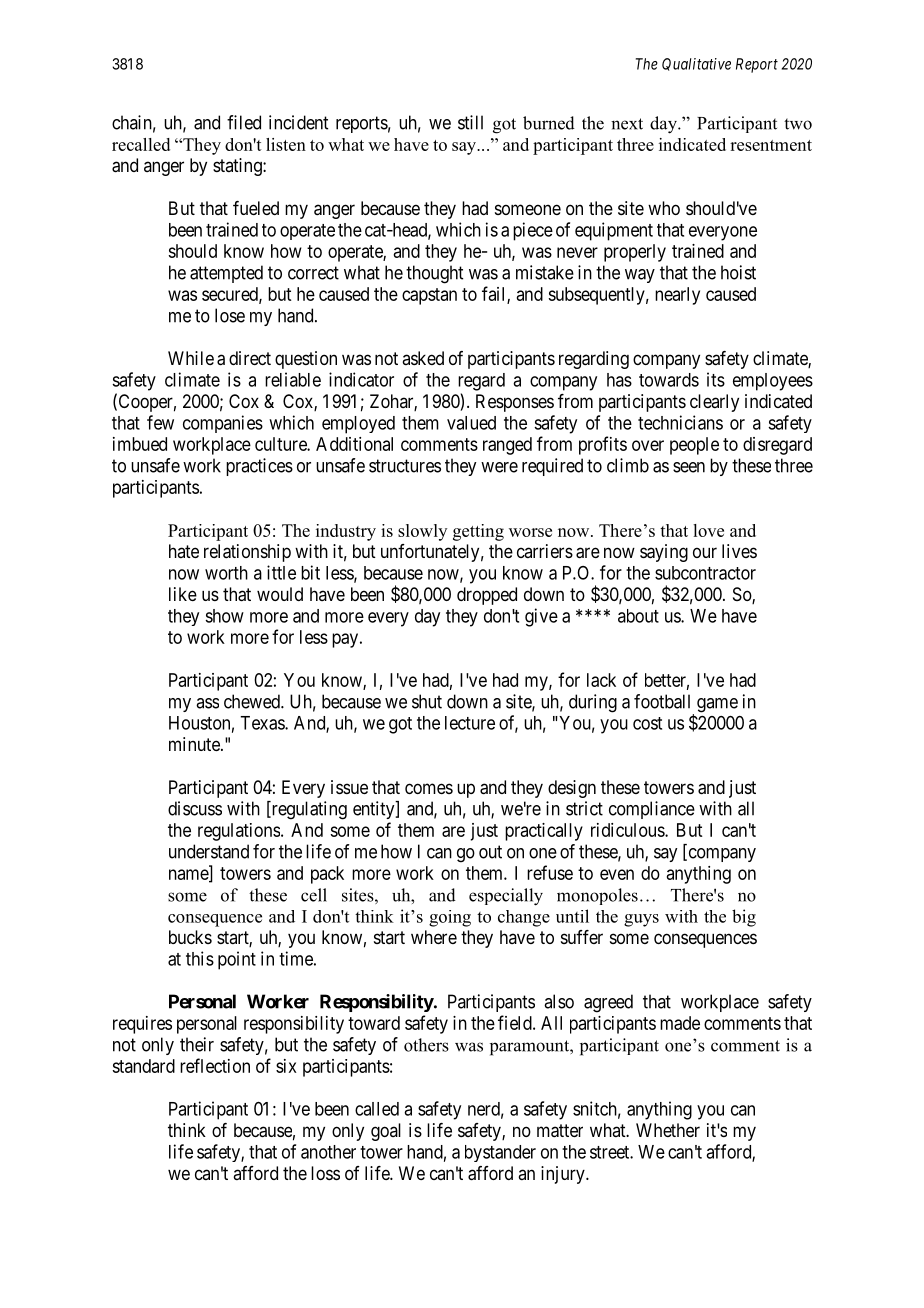 The height and width of the document is (1308, 924). Describe the element at coordinates (471, 423) in the document. I see `valued` at that location.
